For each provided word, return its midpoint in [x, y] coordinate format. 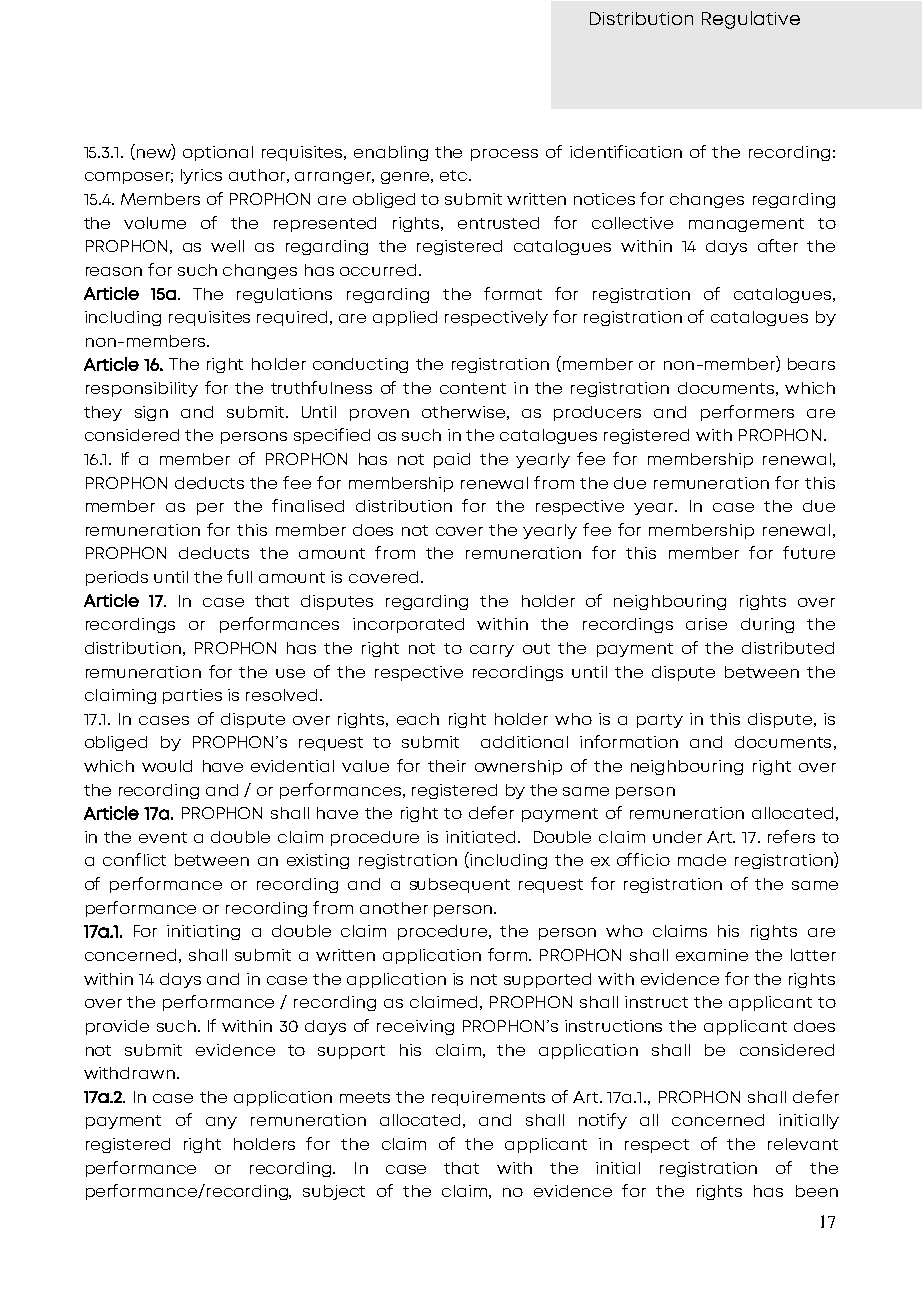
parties [192, 696]
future [809, 552]
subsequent [460, 885]
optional [218, 153]
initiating [203, 932]
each [418, 719]
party [660, 721]
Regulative [751, 20]
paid [452, 460]
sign [151, 413]
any [221, 1123]
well [227, 246]
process [504, 155]
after [778, 245]
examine [712, 955]
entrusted [498, 223]
